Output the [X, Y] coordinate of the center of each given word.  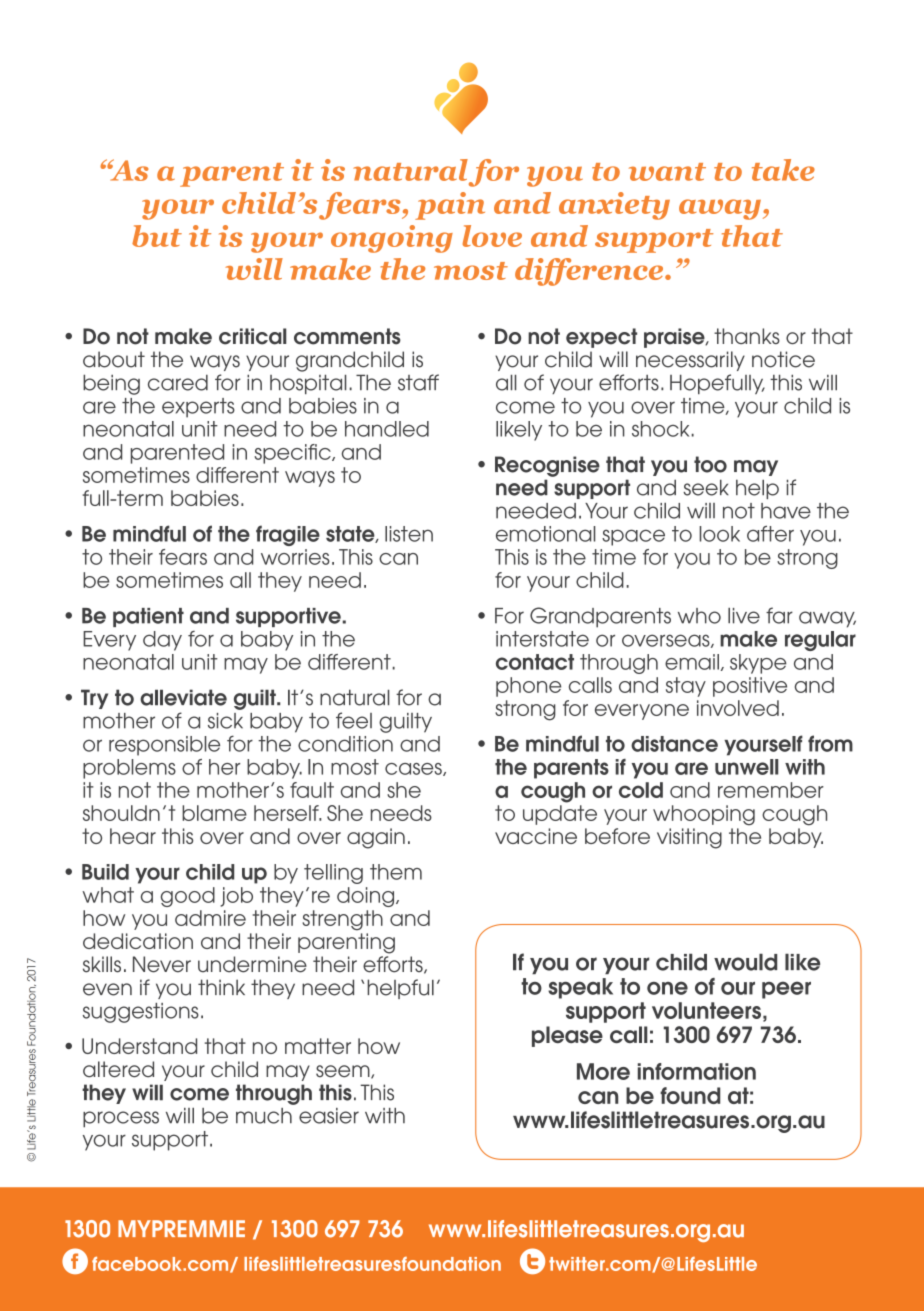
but [157, 236]
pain [450, 206]
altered [118, 1069]
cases [414, 769]
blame [214, 813]
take [783, 170]
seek [706, 487]
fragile [288, 535]
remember [771, 790]
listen [409, 534]
